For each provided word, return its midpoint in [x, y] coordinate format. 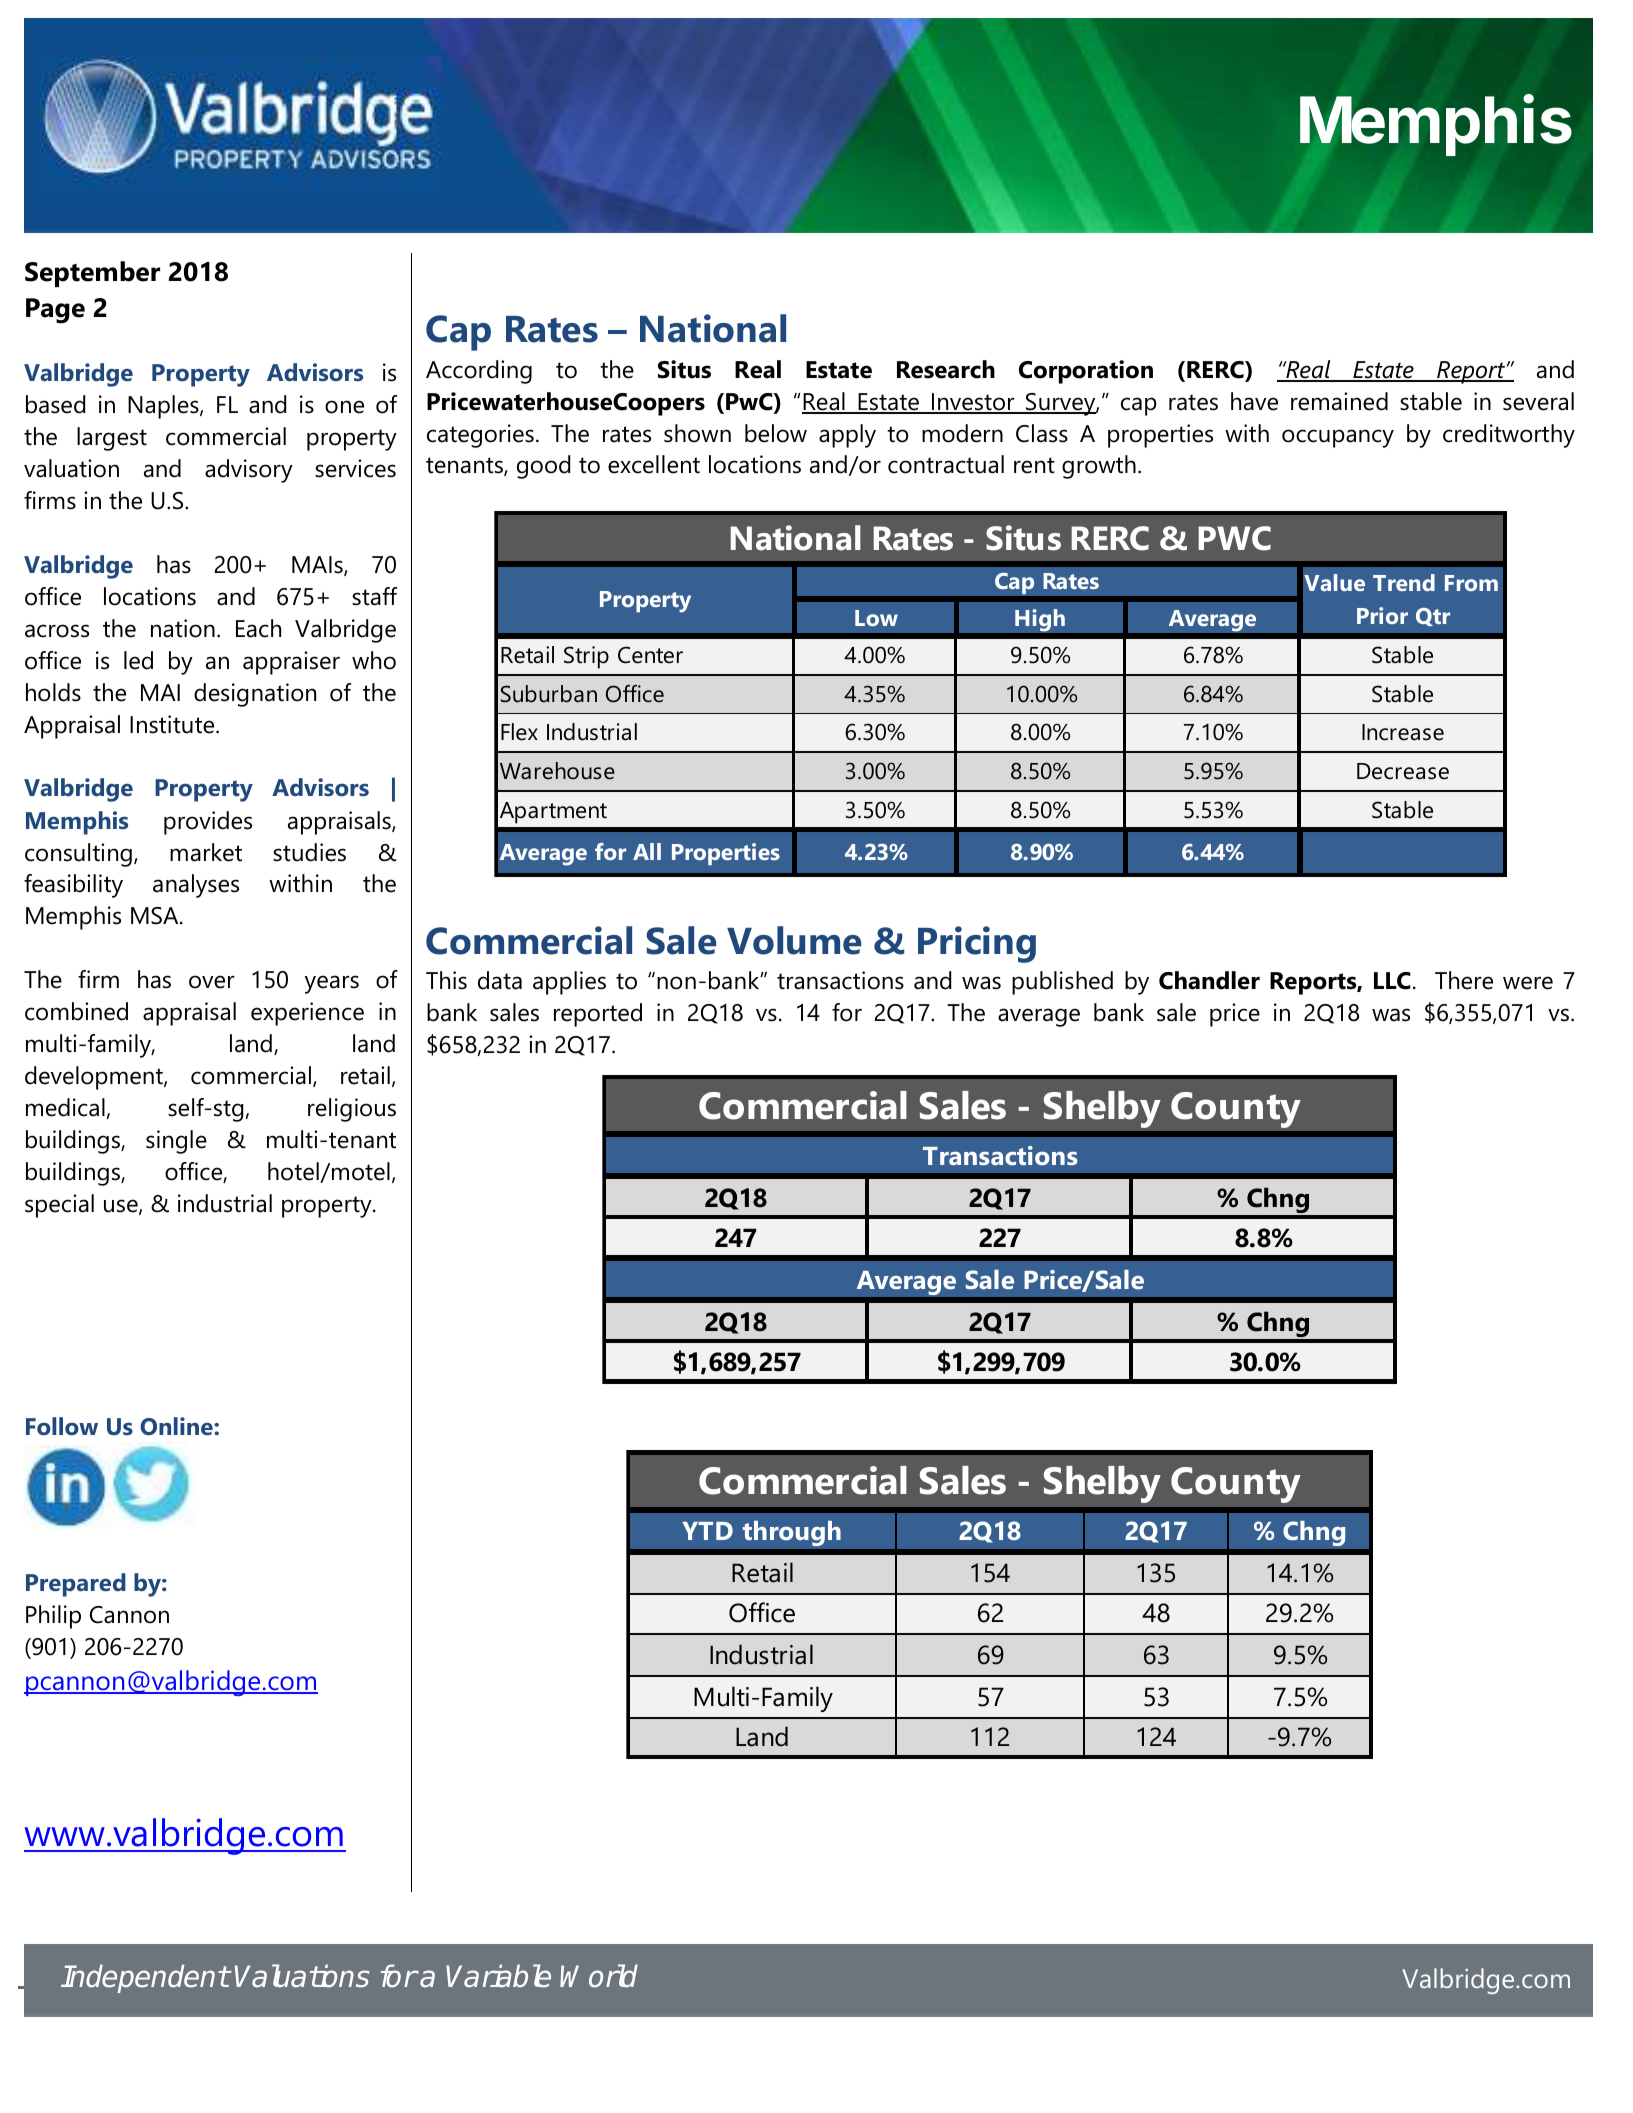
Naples [164, 407]
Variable [498, 1976]
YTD [707, 1531]
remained [1339, 401]
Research [946, 369]
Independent [145, 1978]
